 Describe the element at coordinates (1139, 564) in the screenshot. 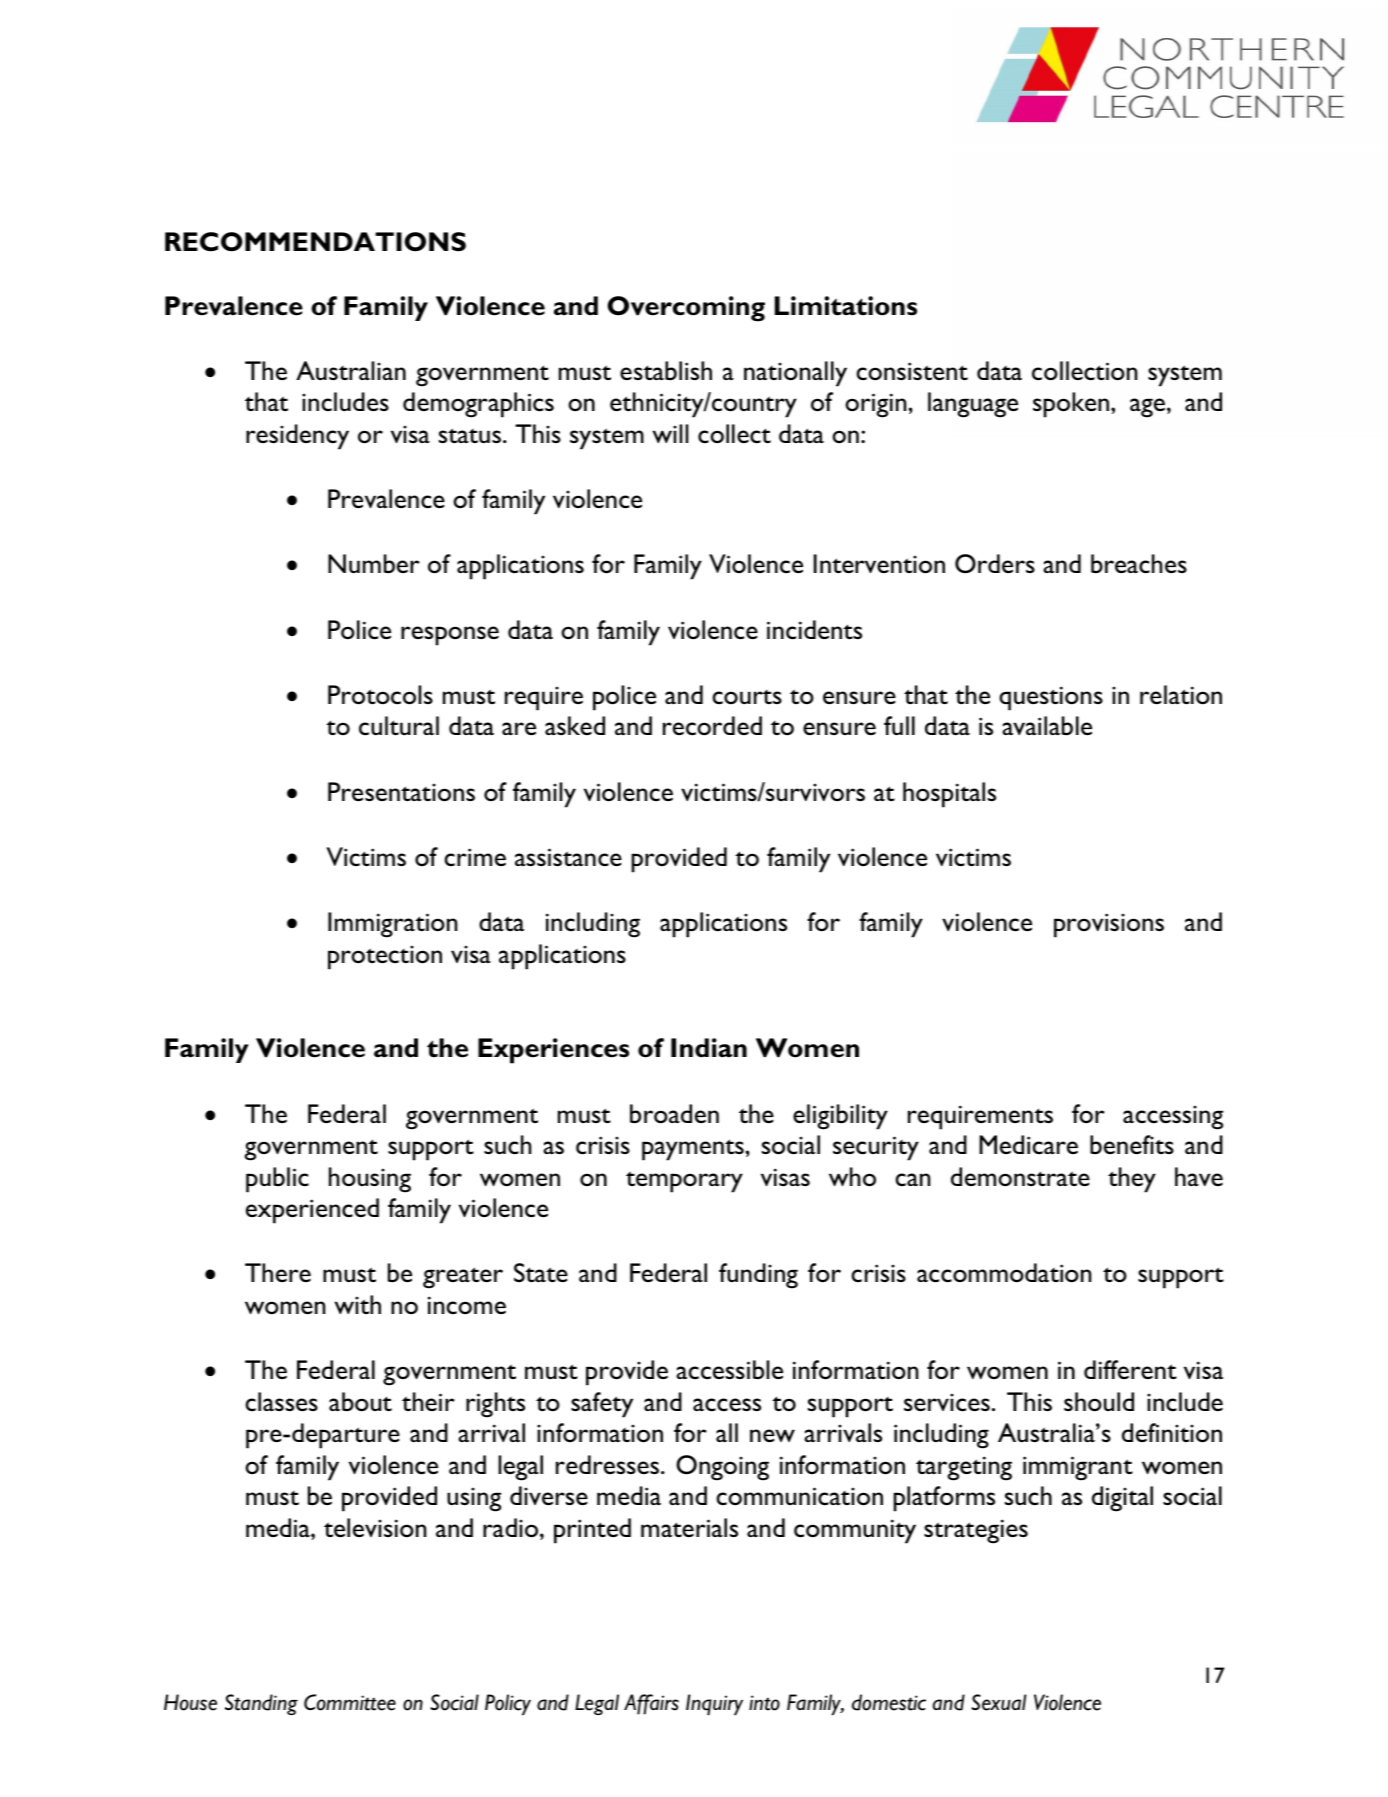

I see `breaches` at that location.
